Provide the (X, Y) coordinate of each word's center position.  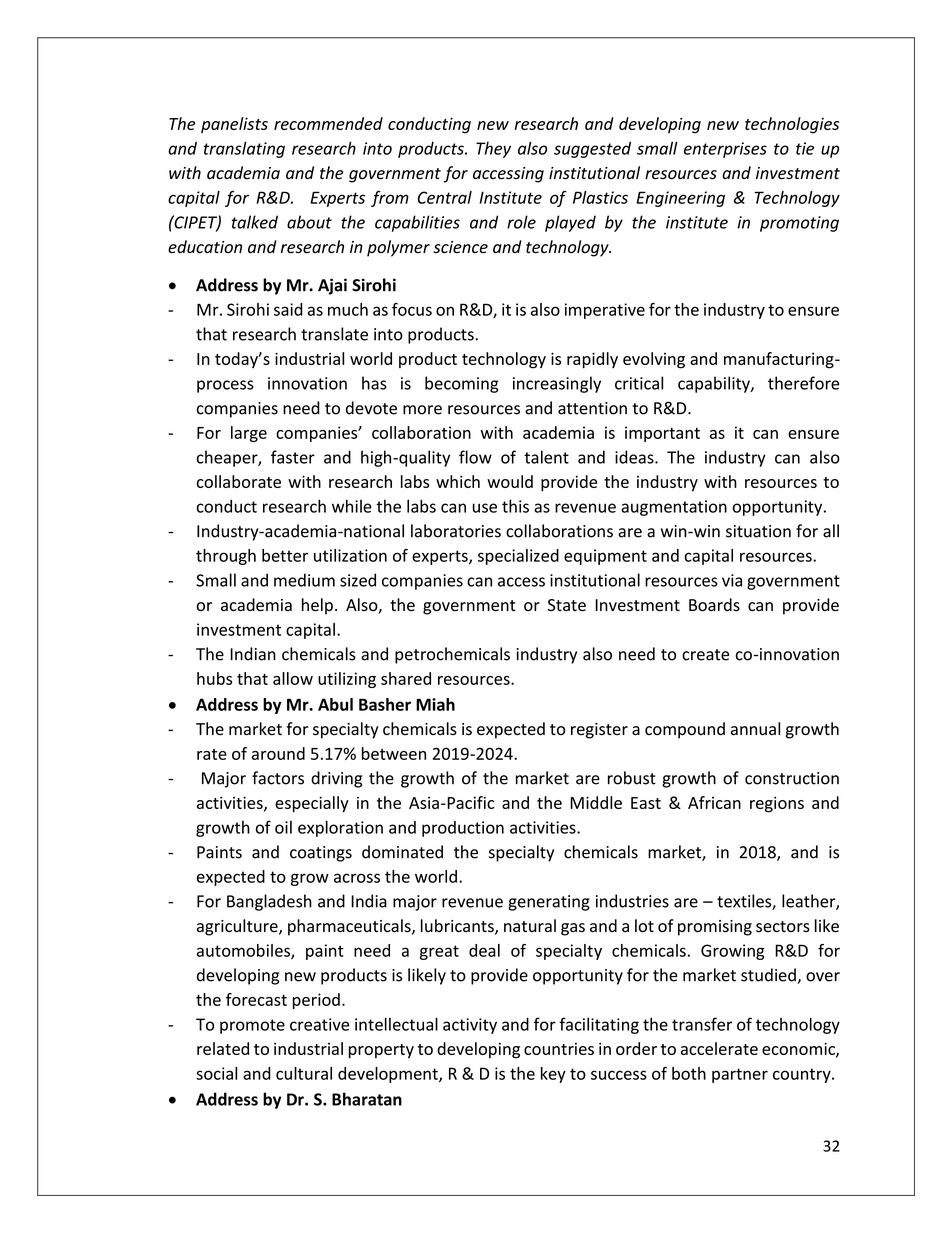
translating (244, 149)
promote (252, 1026)
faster (293, 457)
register (599, 731)
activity (470, 1026)
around (278, 753)
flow (475, 457)
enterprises (725, 150)
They (493, 150)
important (662, 434)
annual (755, 729)
